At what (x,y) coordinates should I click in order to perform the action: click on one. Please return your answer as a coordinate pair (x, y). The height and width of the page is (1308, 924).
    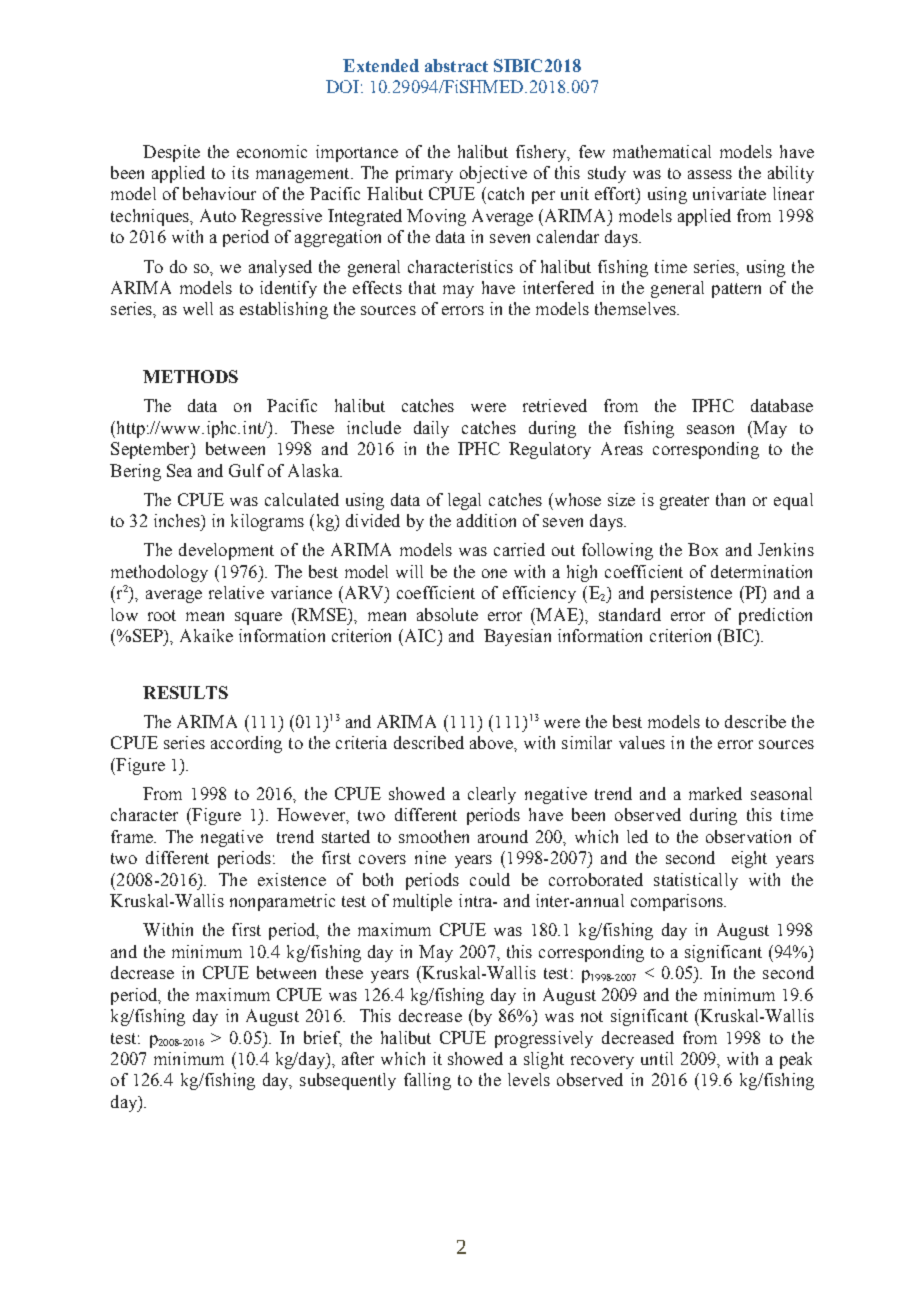
    Looking at the image, I should click on (494, 573).
